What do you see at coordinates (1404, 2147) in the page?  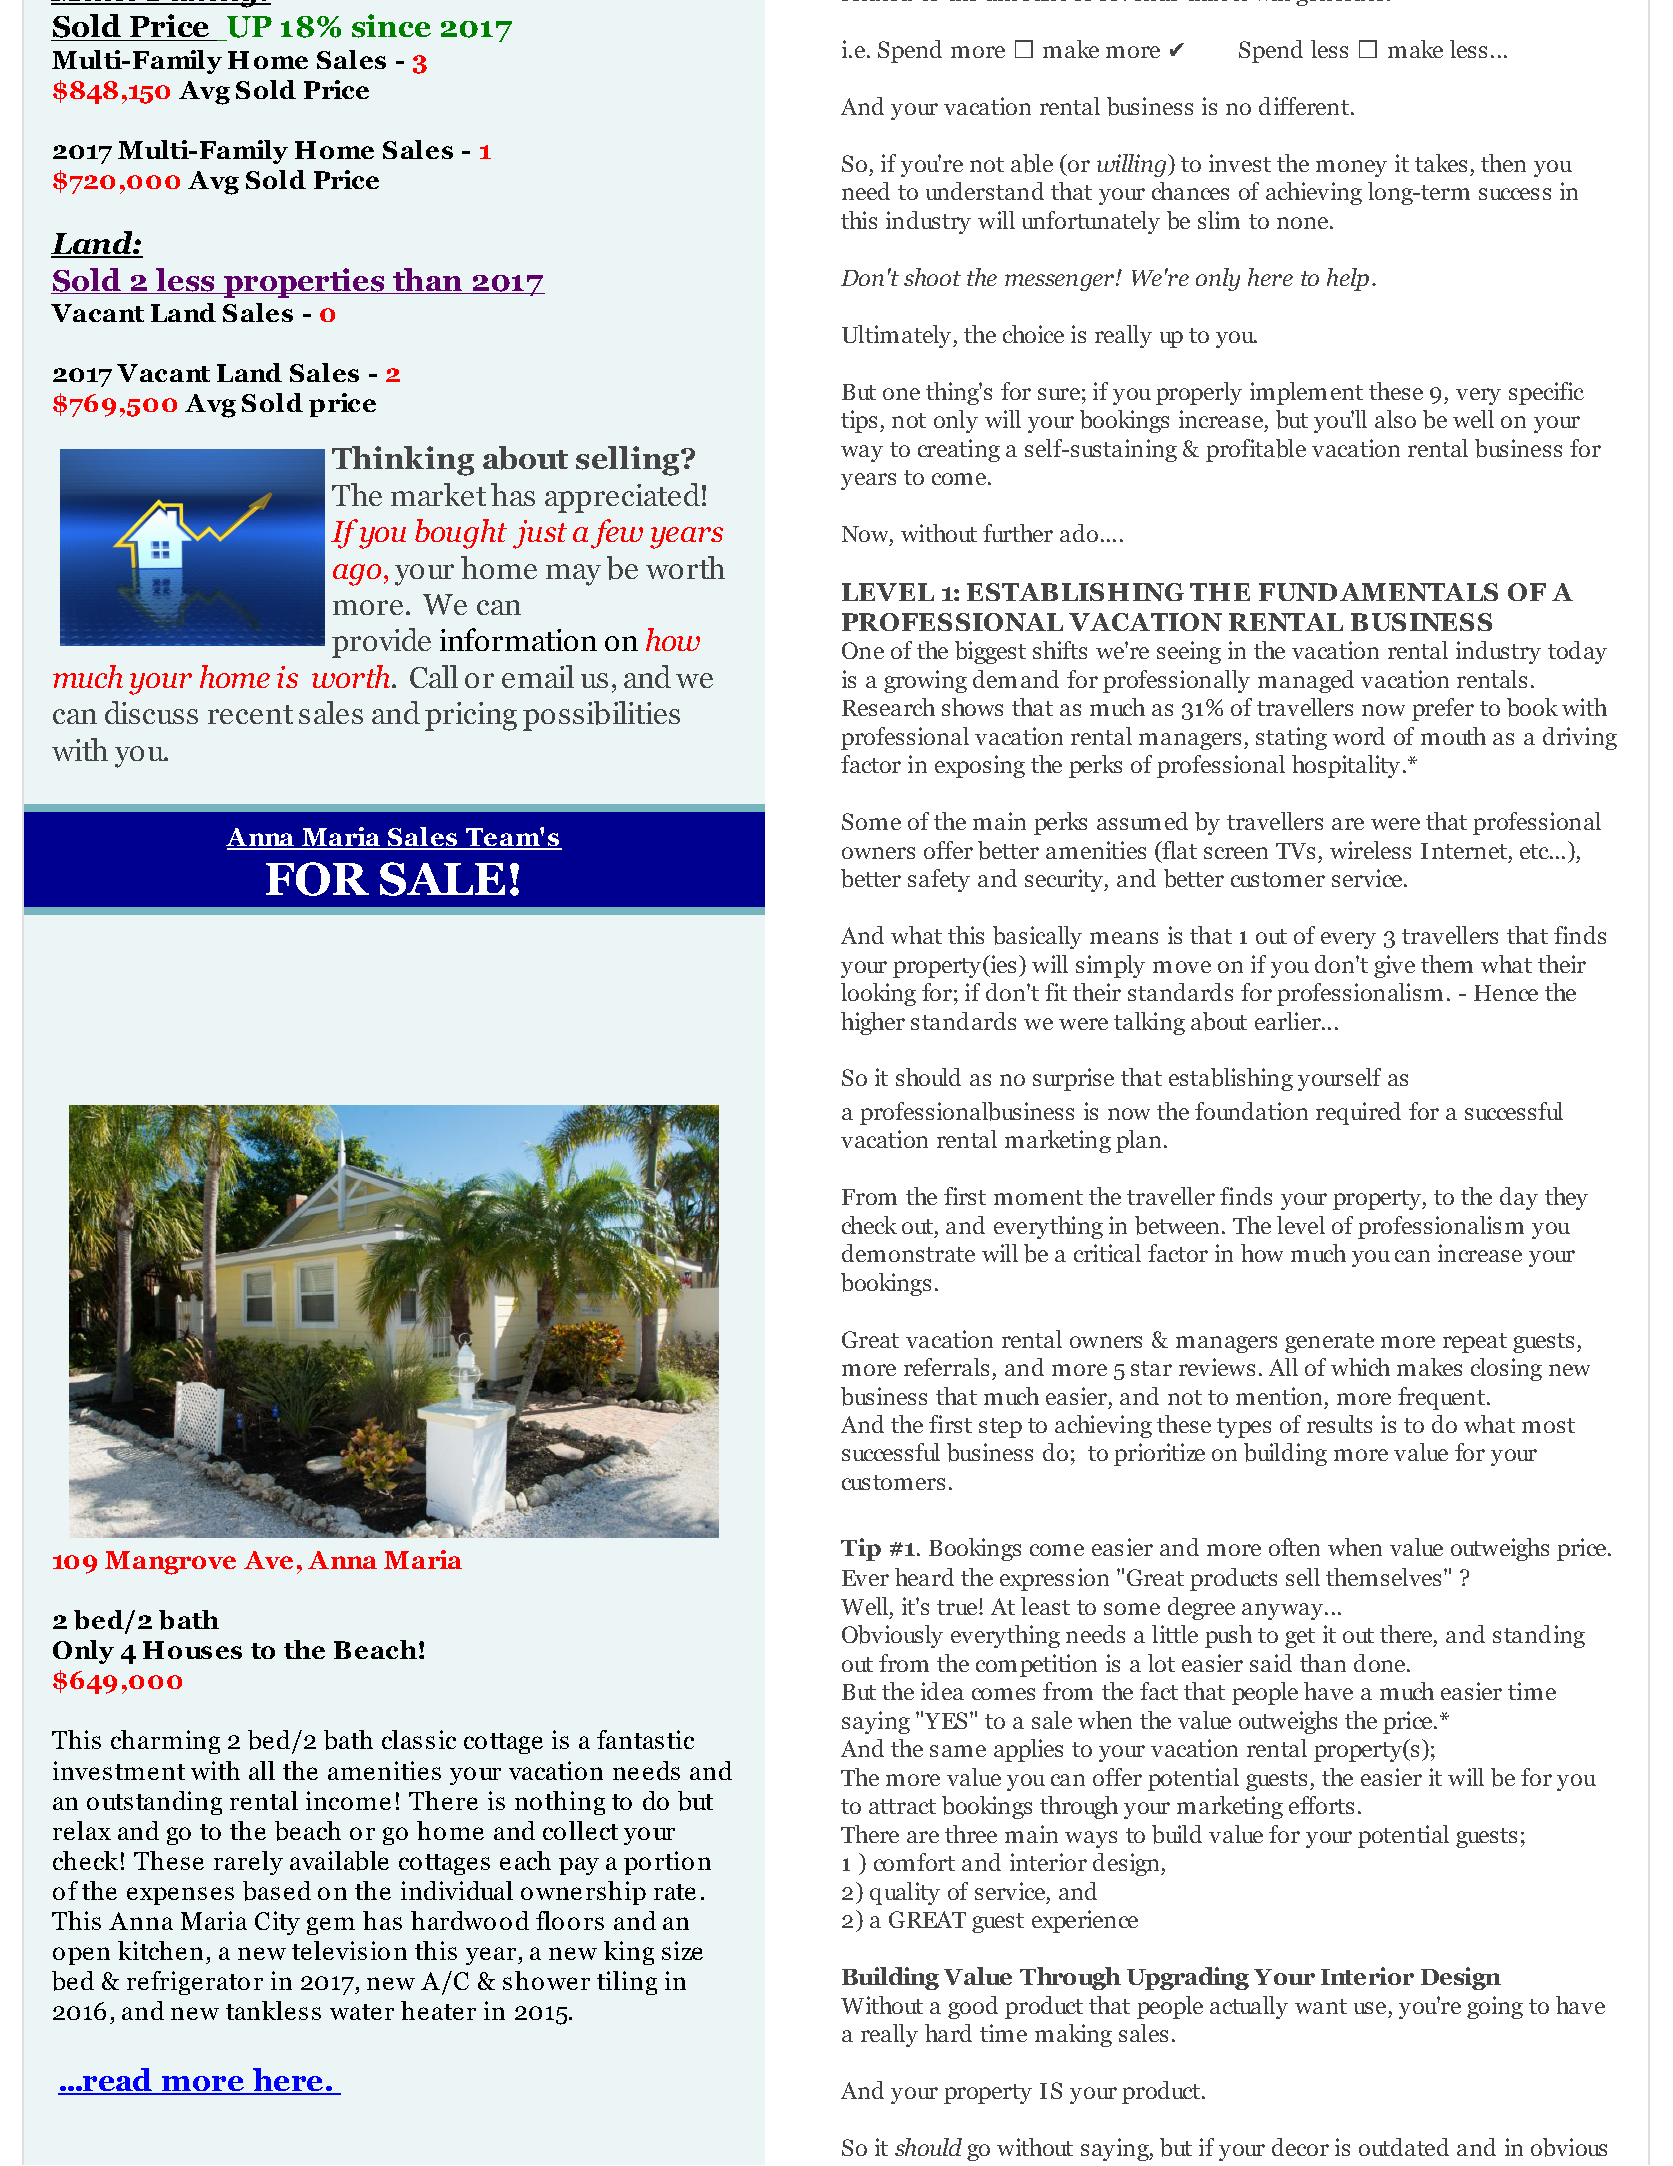 I see `outdated` at bounding box center [1404, 2147].
